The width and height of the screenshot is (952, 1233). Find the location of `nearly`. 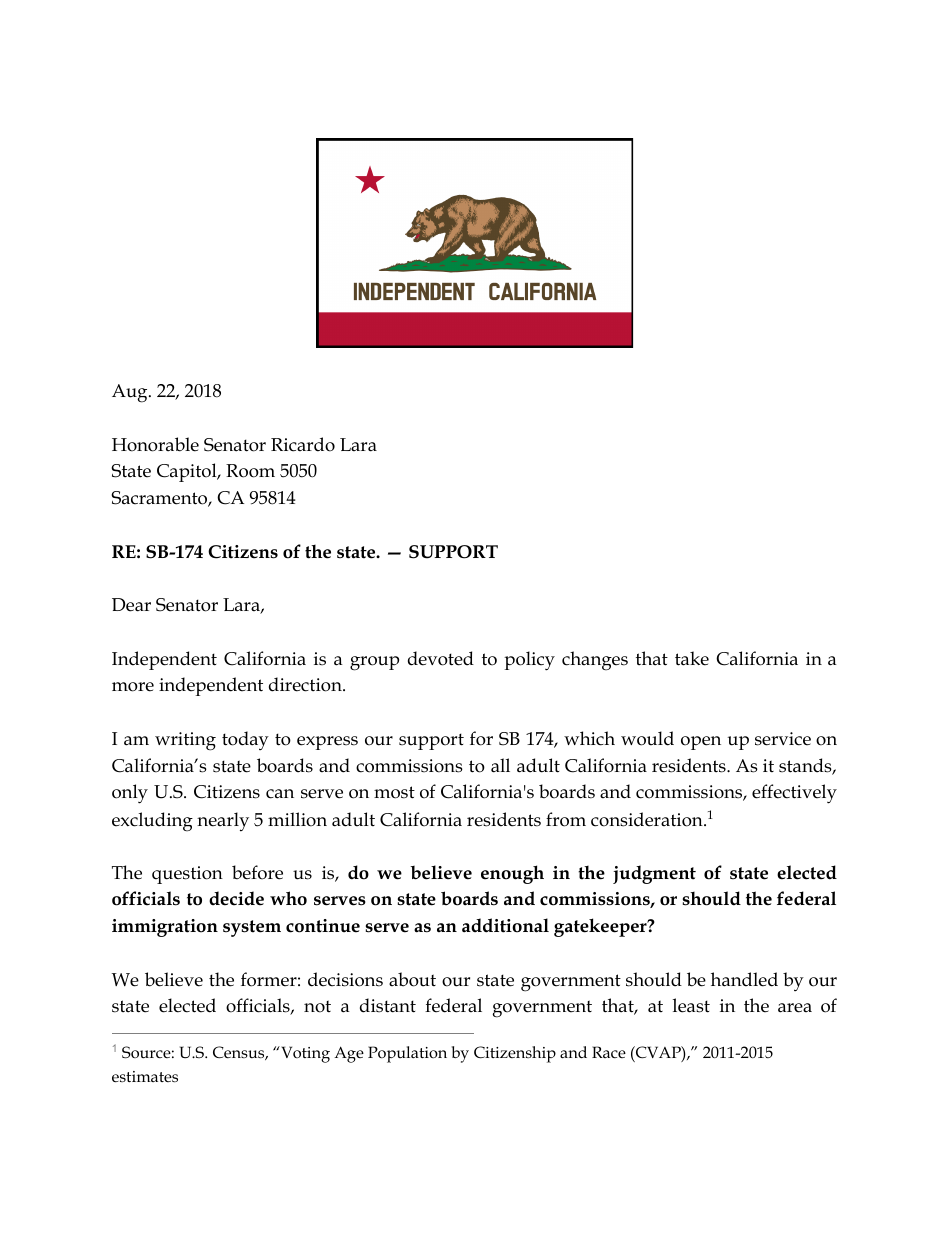

nearly is located at coordinates (223, 821).
